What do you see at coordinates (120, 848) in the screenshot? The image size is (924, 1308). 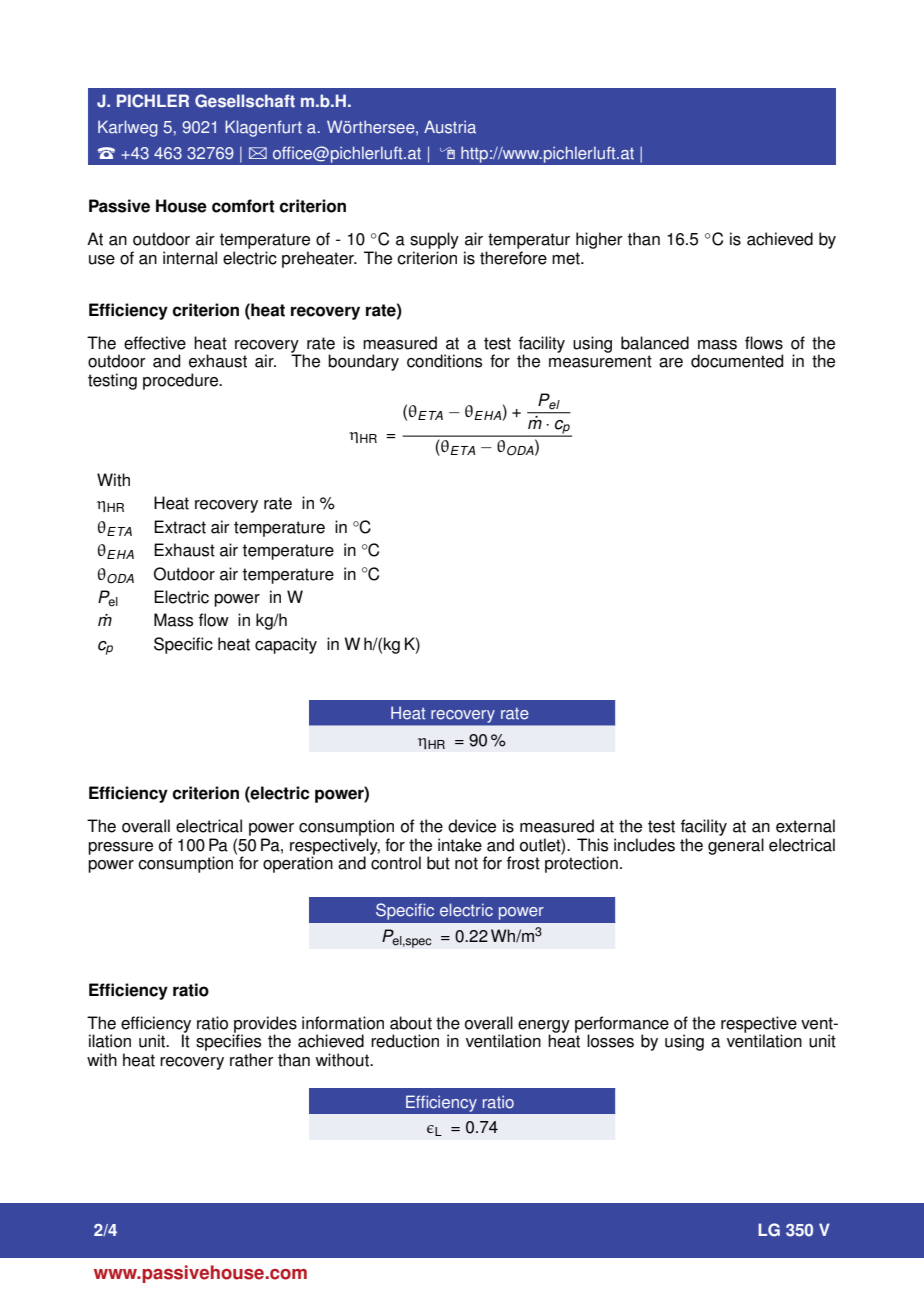 I see `pressure` at bounding box center [120, 848].
